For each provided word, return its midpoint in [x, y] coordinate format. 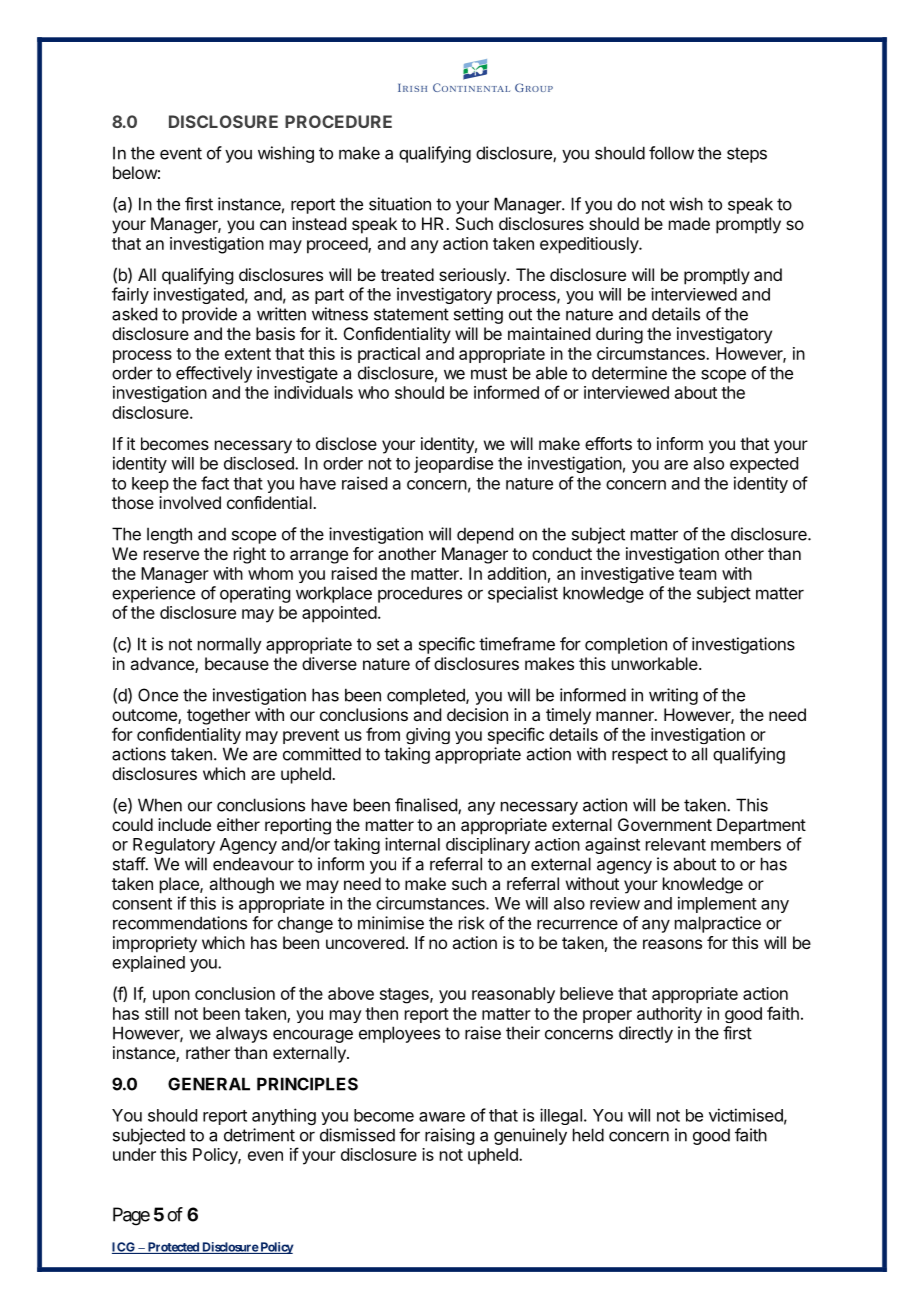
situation [400, 204]
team [697, 574]
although [241, 885]
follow [671, 153]
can [273, 225]
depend [485, 535]
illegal [561, 1116]
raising [449, 1136]
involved [190, 502]
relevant [676, 844]
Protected [173, 1248]
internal [412, 844]
